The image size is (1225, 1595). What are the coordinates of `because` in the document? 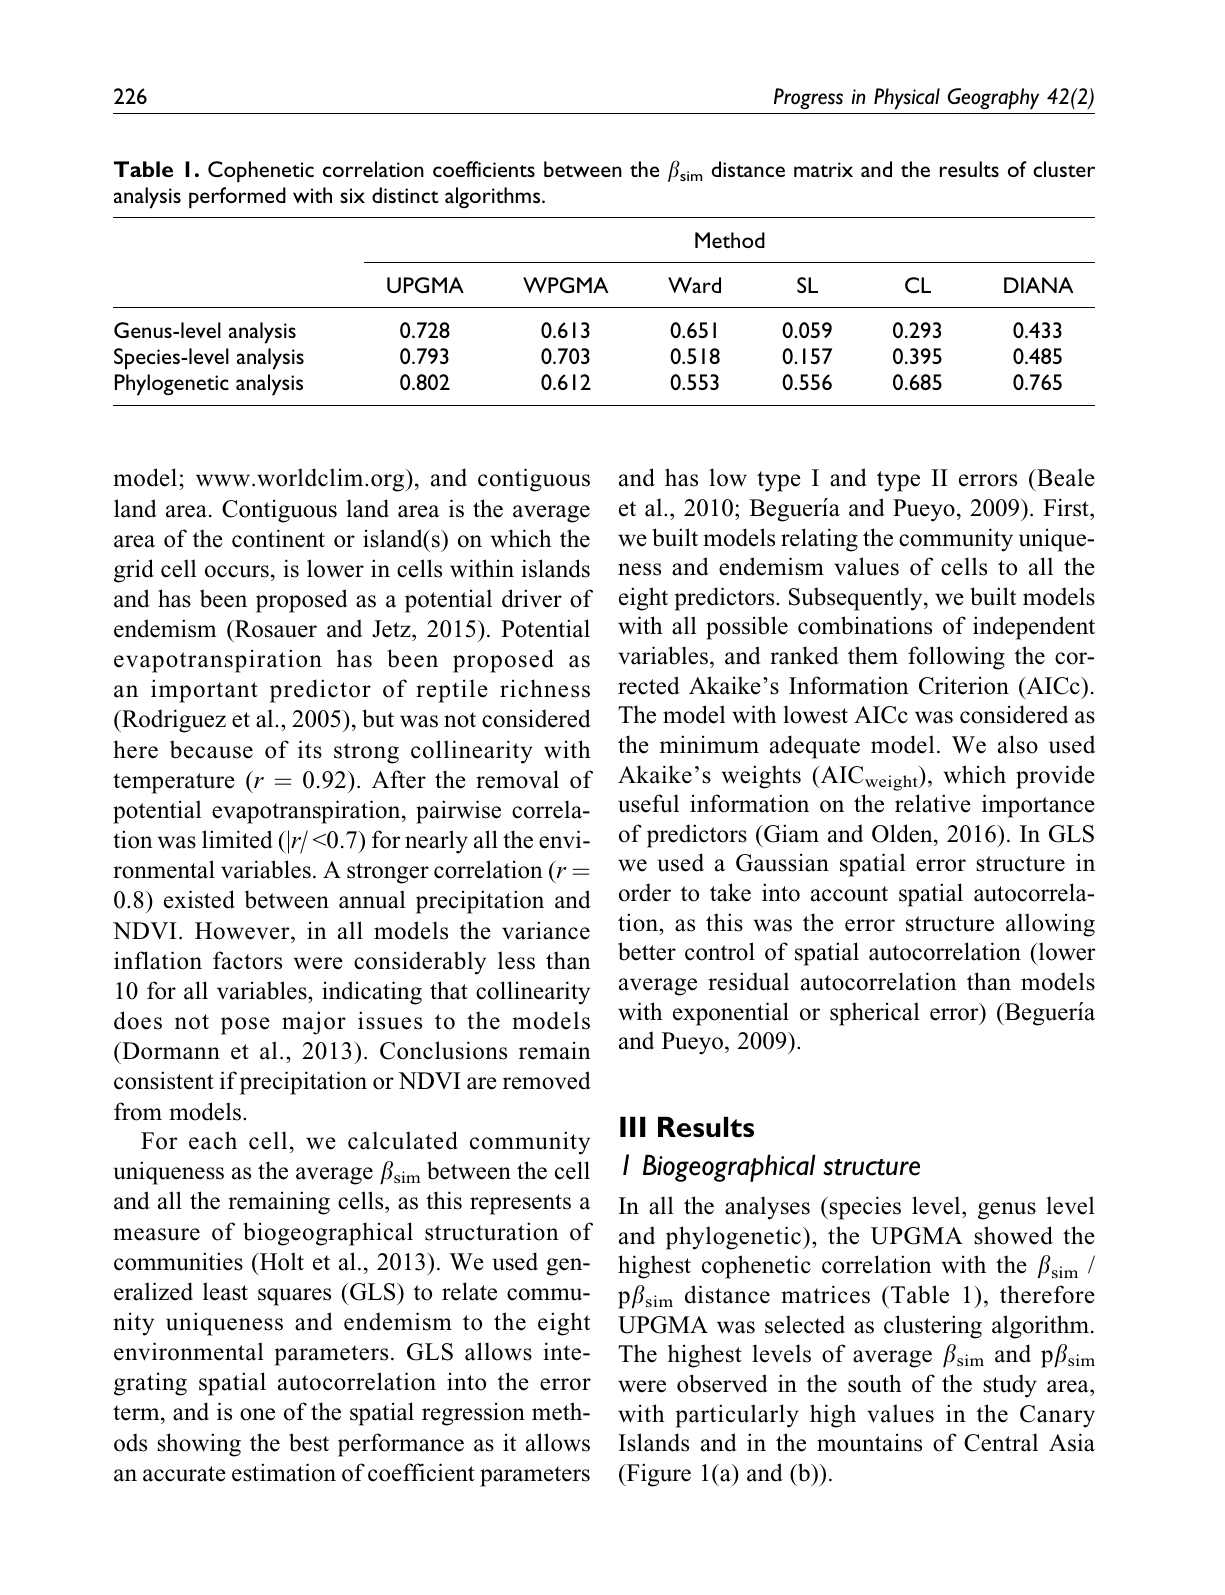 It's located at (211, 749).
